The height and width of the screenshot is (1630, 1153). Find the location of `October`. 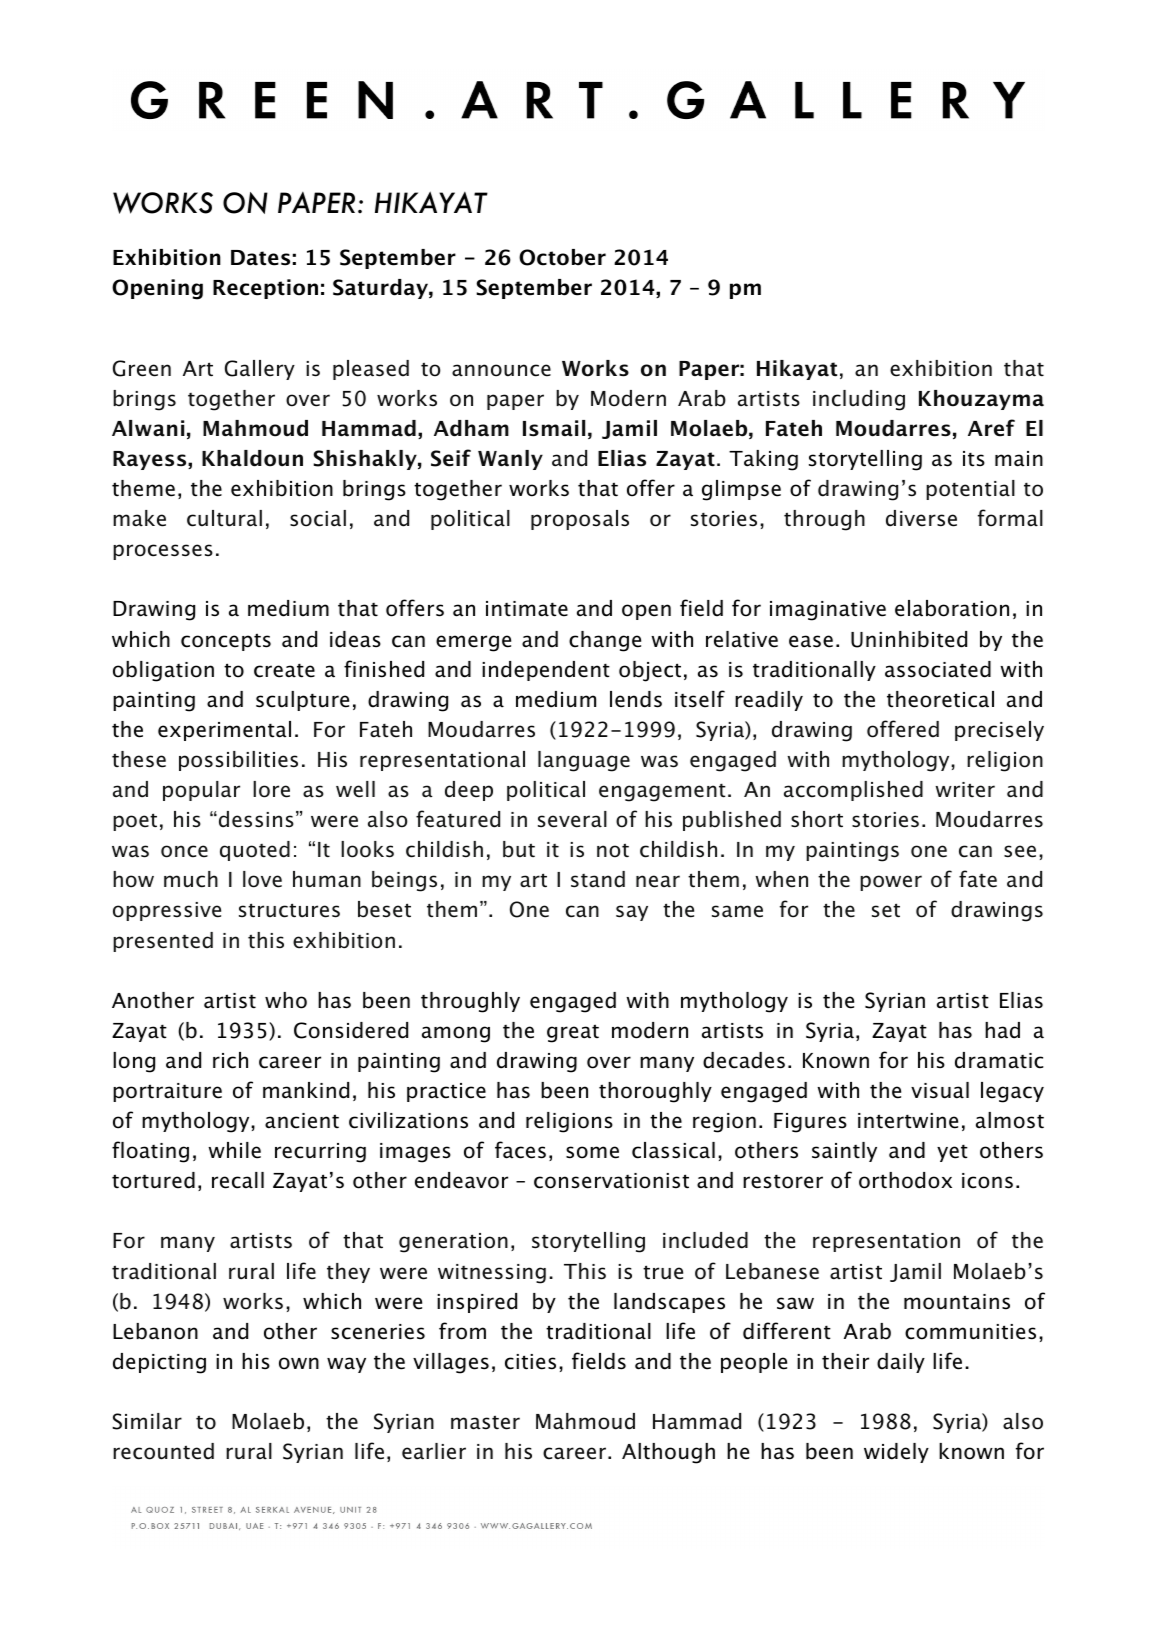

October is located at coordinates (562, 257).
